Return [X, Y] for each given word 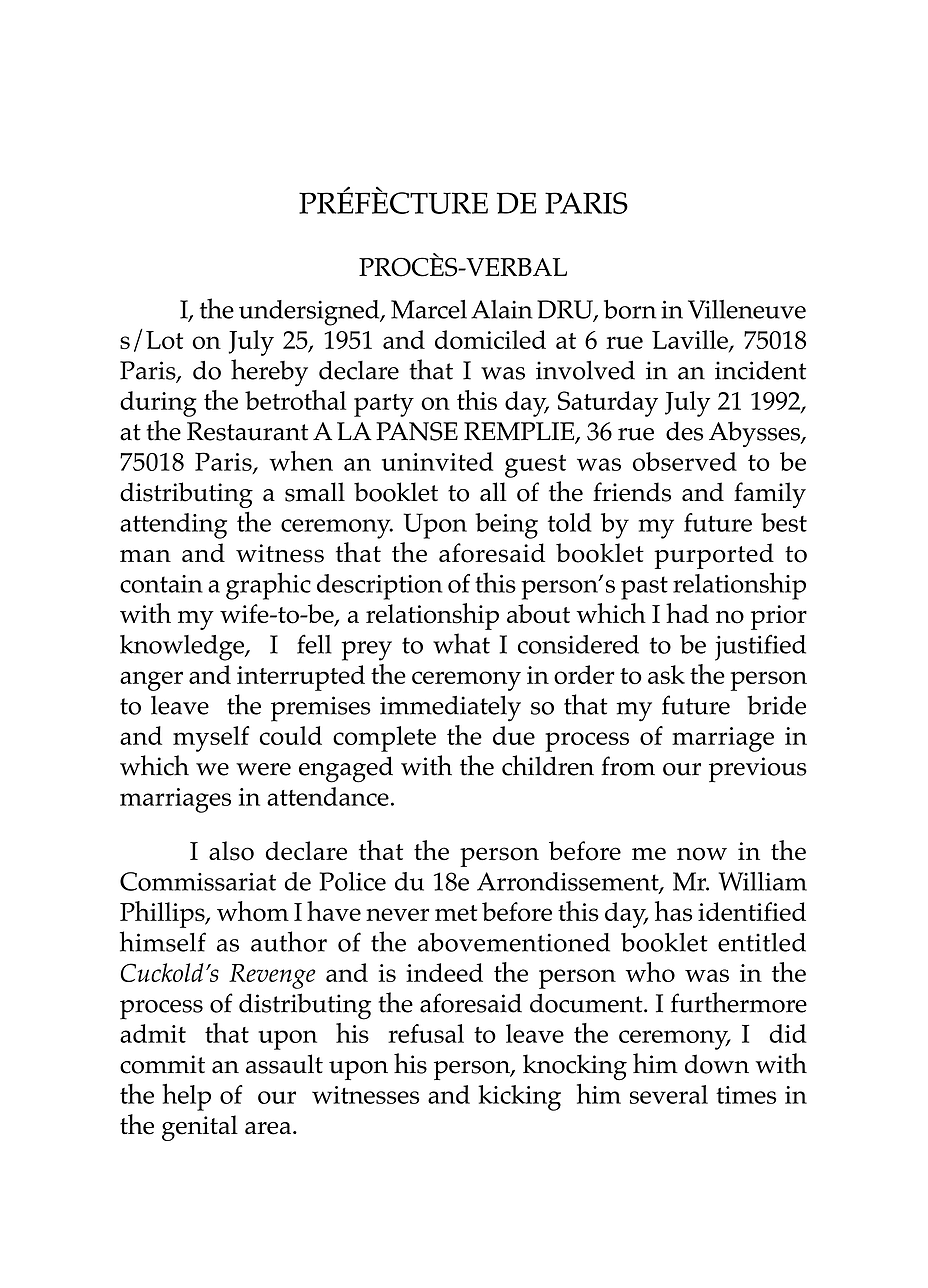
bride [776, 705]
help [187, 1097]
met [456, 913]
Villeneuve [747, 309]
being [506, 526]
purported [714, 556]
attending [173, 526]
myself [211, 739]
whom [253, 911]
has [673, 911]
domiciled [490, 339]
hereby [269, 373]
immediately [450, 708]
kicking [519, 1098]
